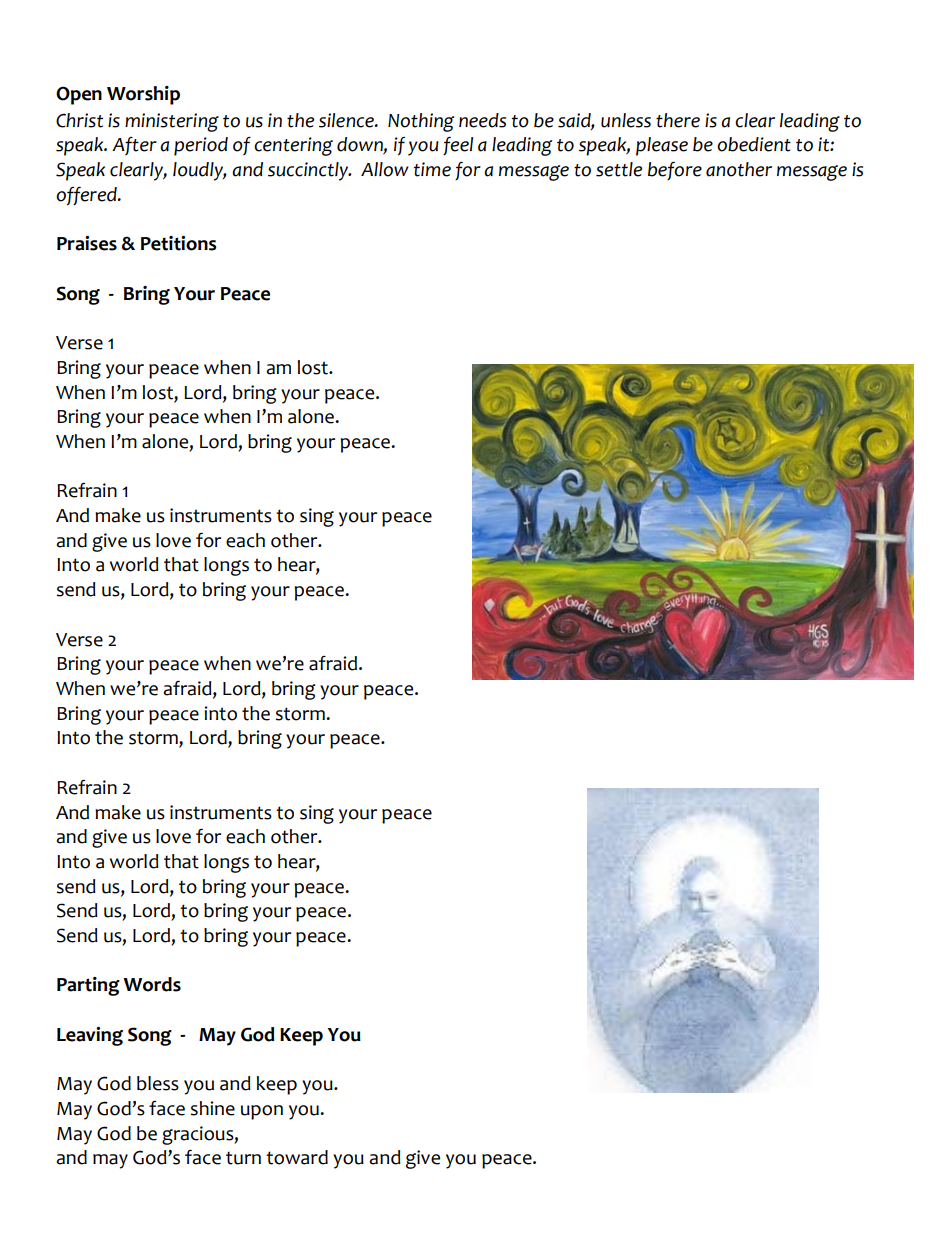 The image size is (952, 1233). What do you see at coordinates (421, 122) in the screenshot?
I see `Nothing` at bounding box center [421, 122].
